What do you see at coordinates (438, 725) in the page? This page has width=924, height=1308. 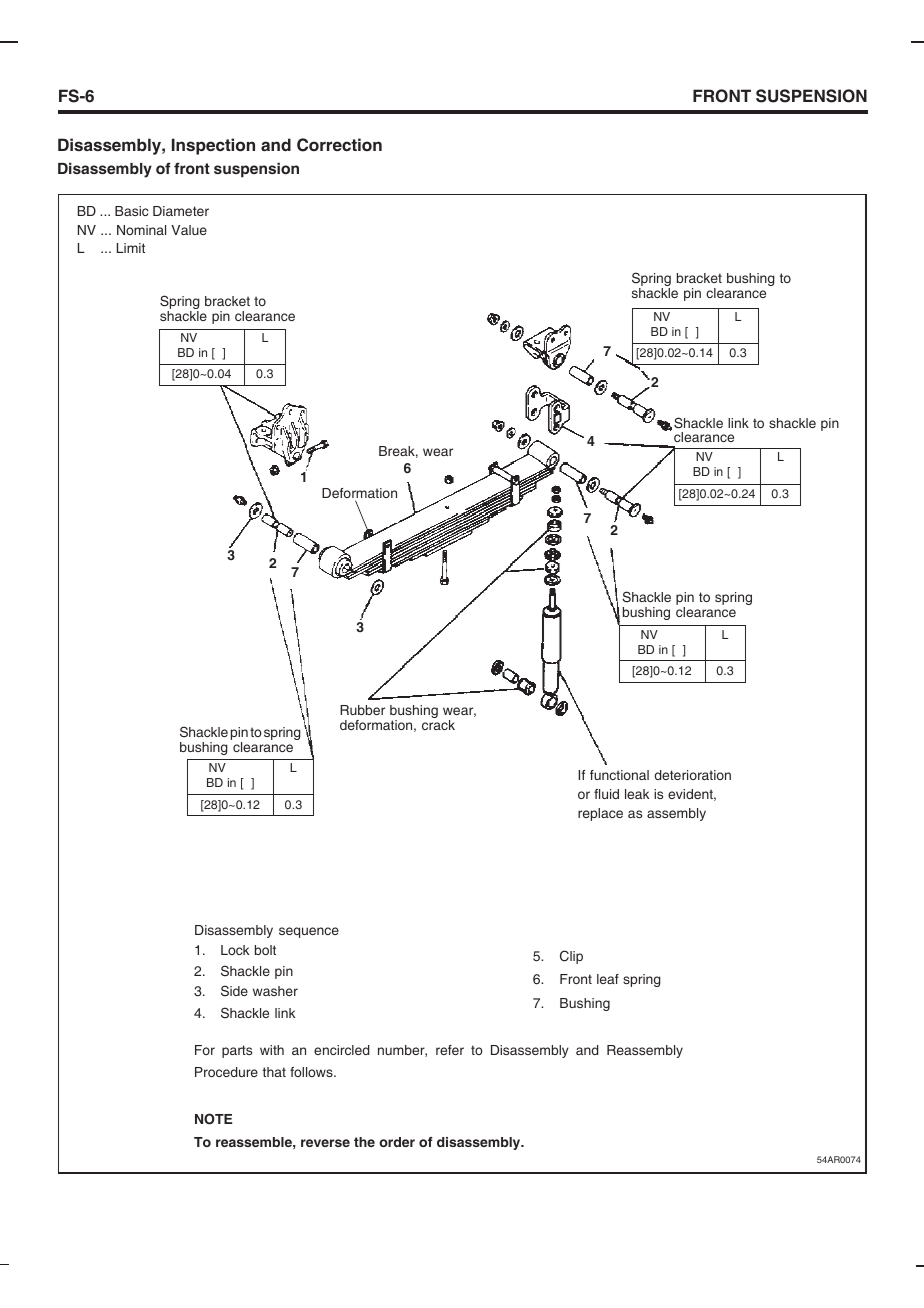 I see `crack` at bounding box center [438, 725].
